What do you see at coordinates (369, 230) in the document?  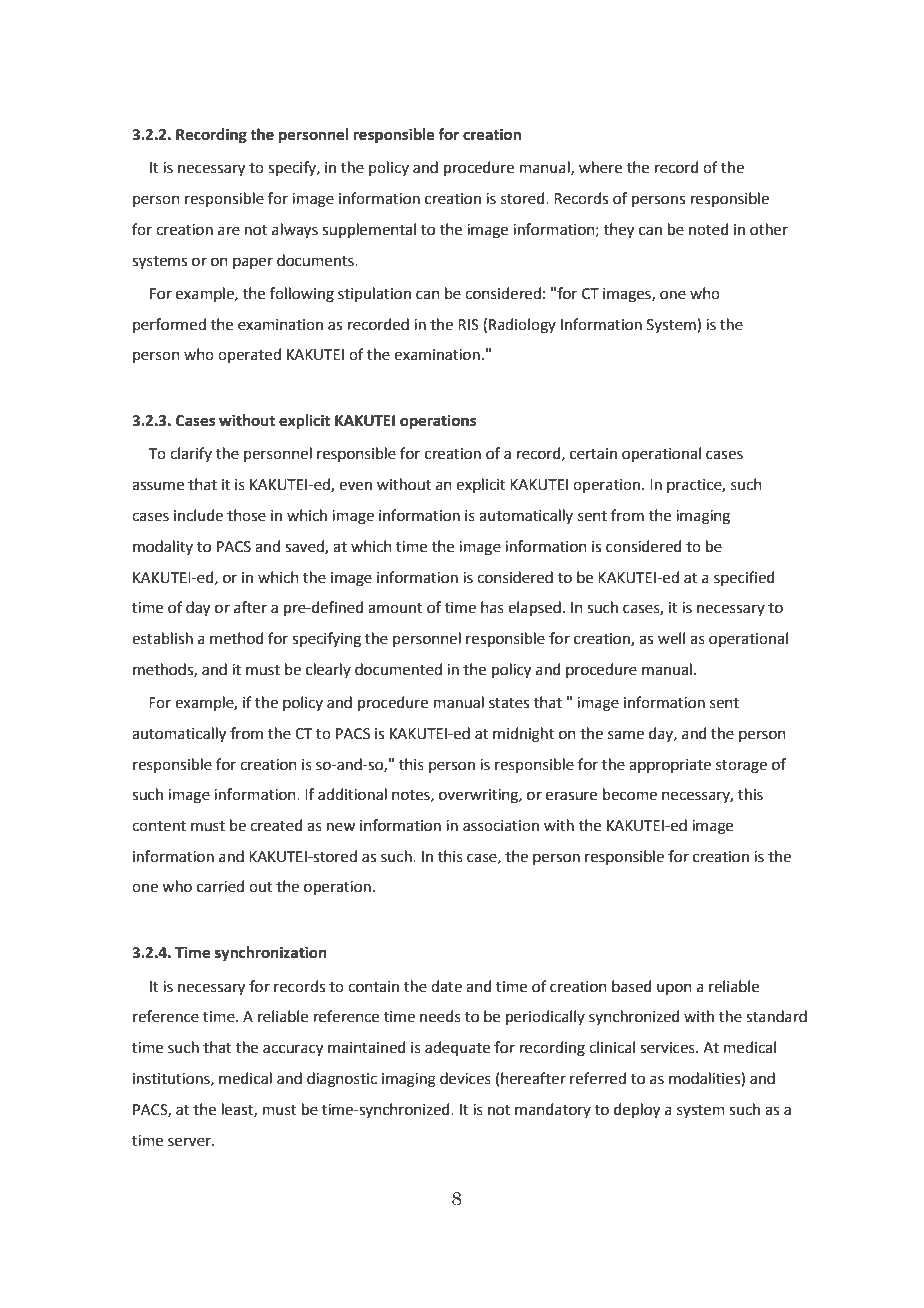 I see `supplemental` at bounding box center [369, 230].
